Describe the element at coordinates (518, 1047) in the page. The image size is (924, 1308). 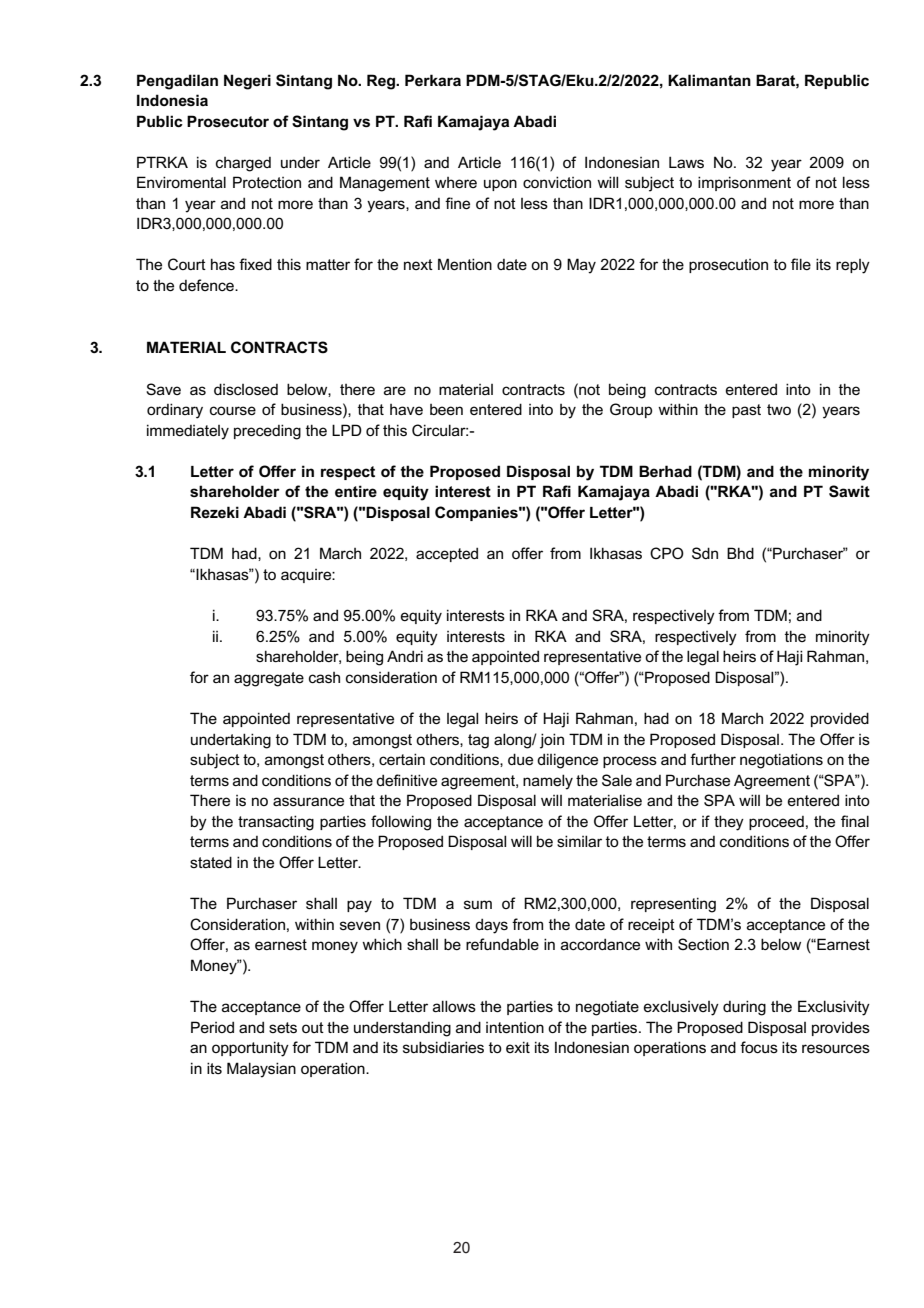
I see `exit` at that location.
